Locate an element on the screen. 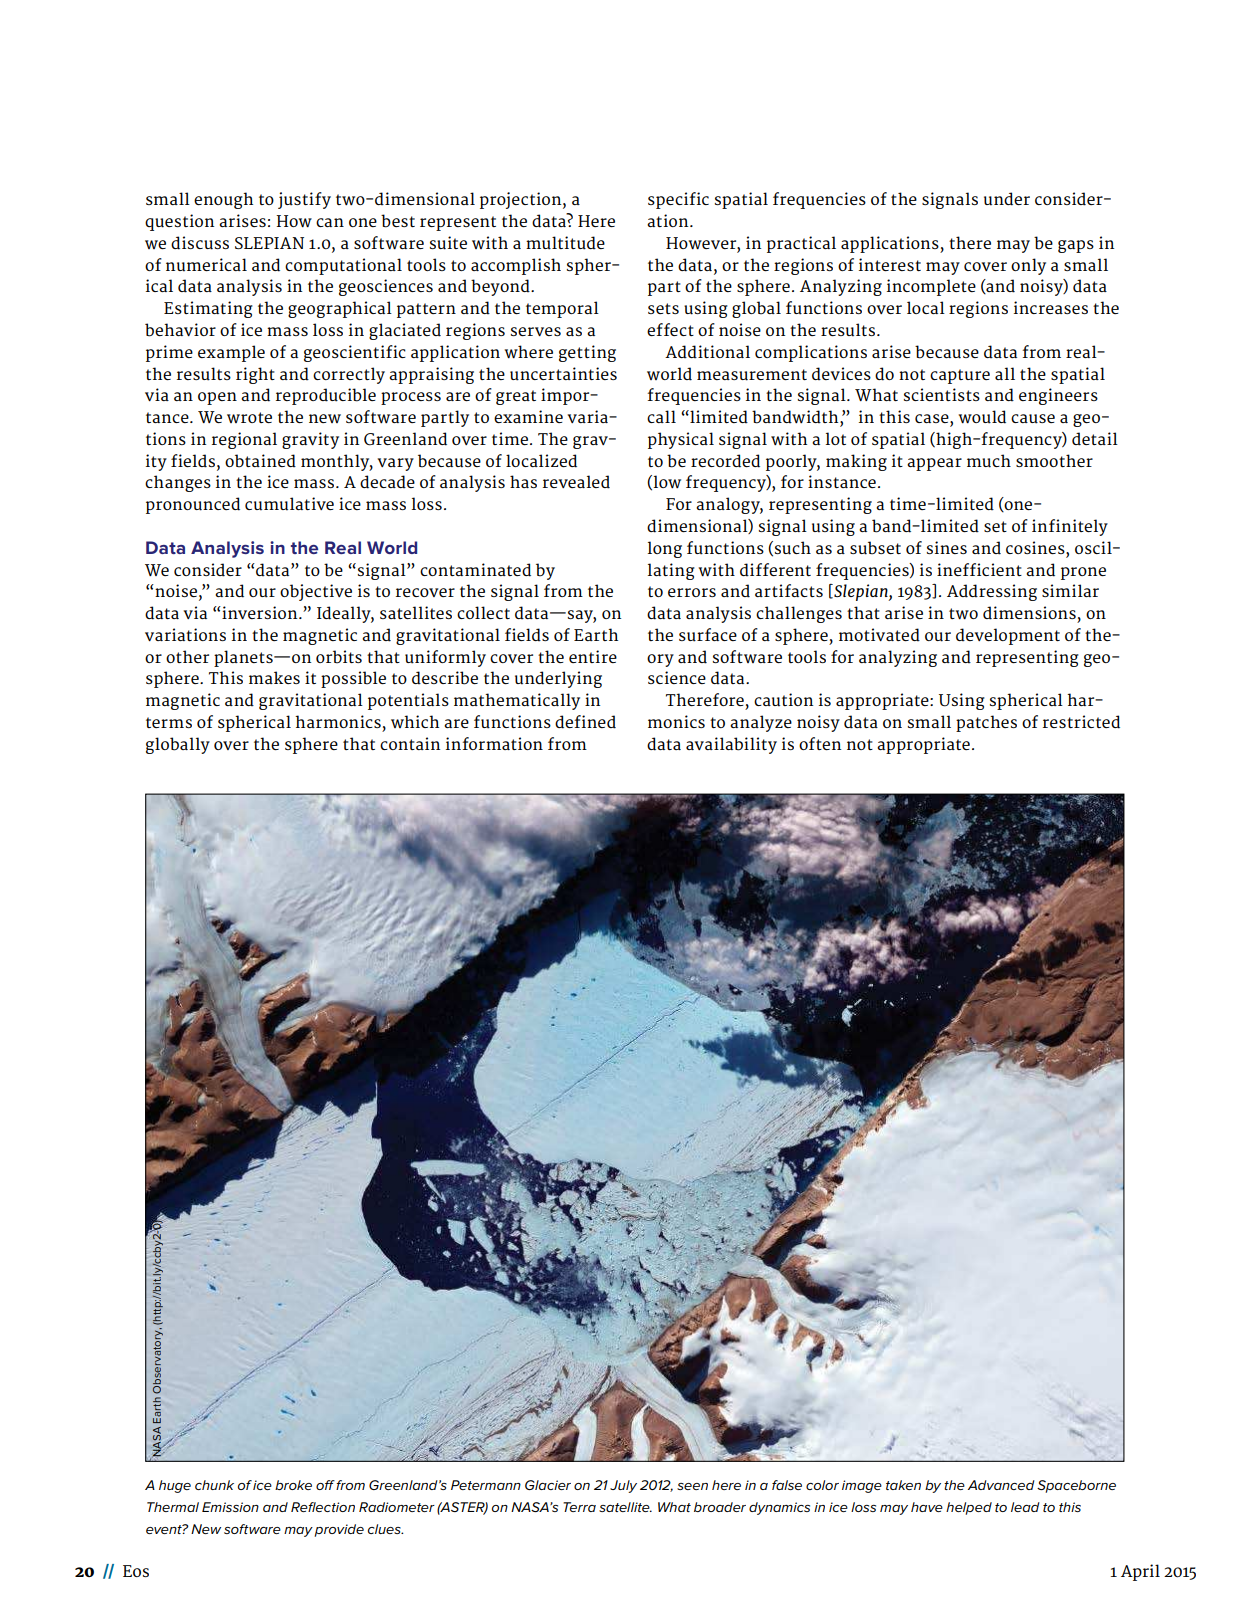 The height and width of the screenshot is (1624, 1251). July is located at coordinates (623, 1486).
